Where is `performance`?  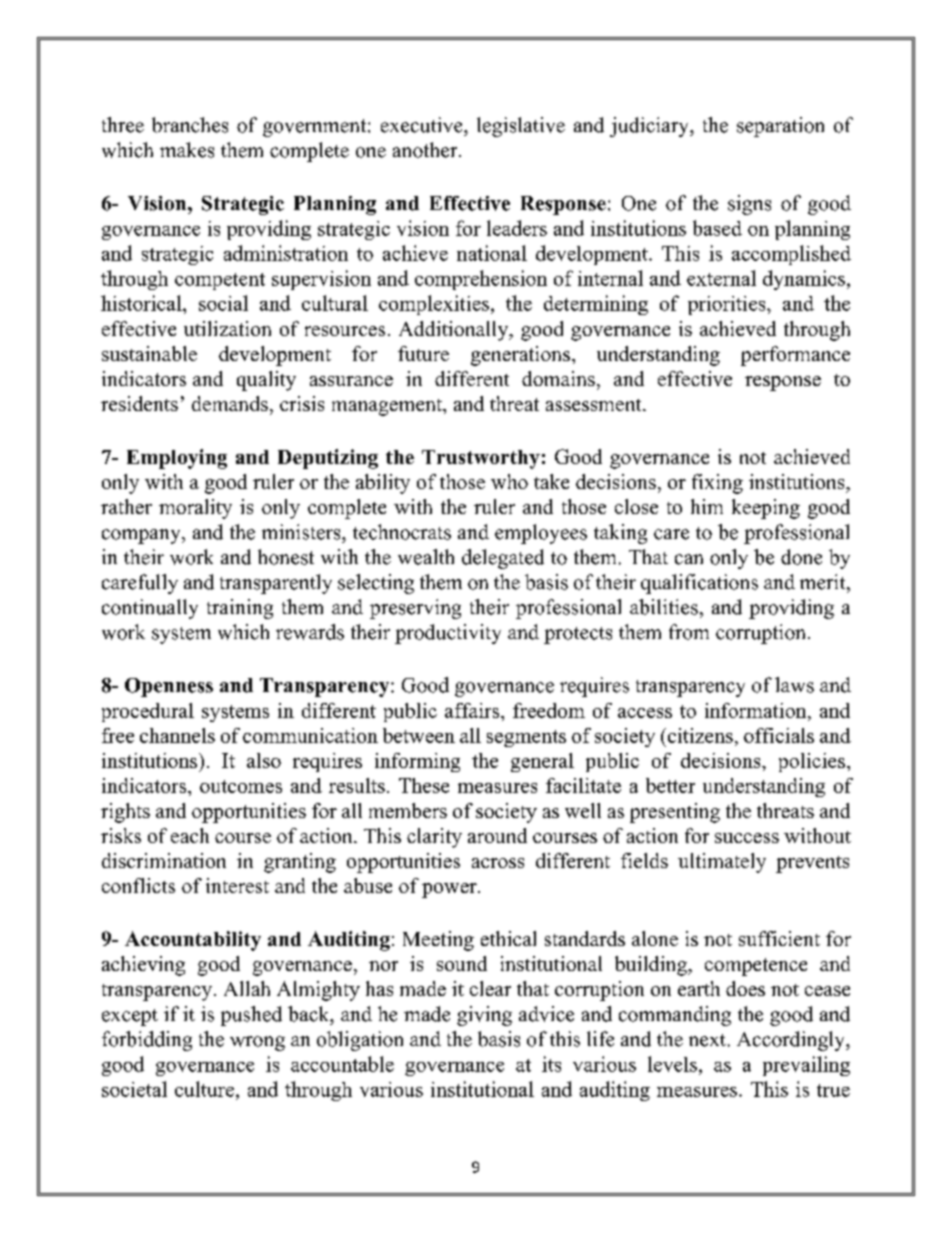
performance is located at coordinates (795, 356).
